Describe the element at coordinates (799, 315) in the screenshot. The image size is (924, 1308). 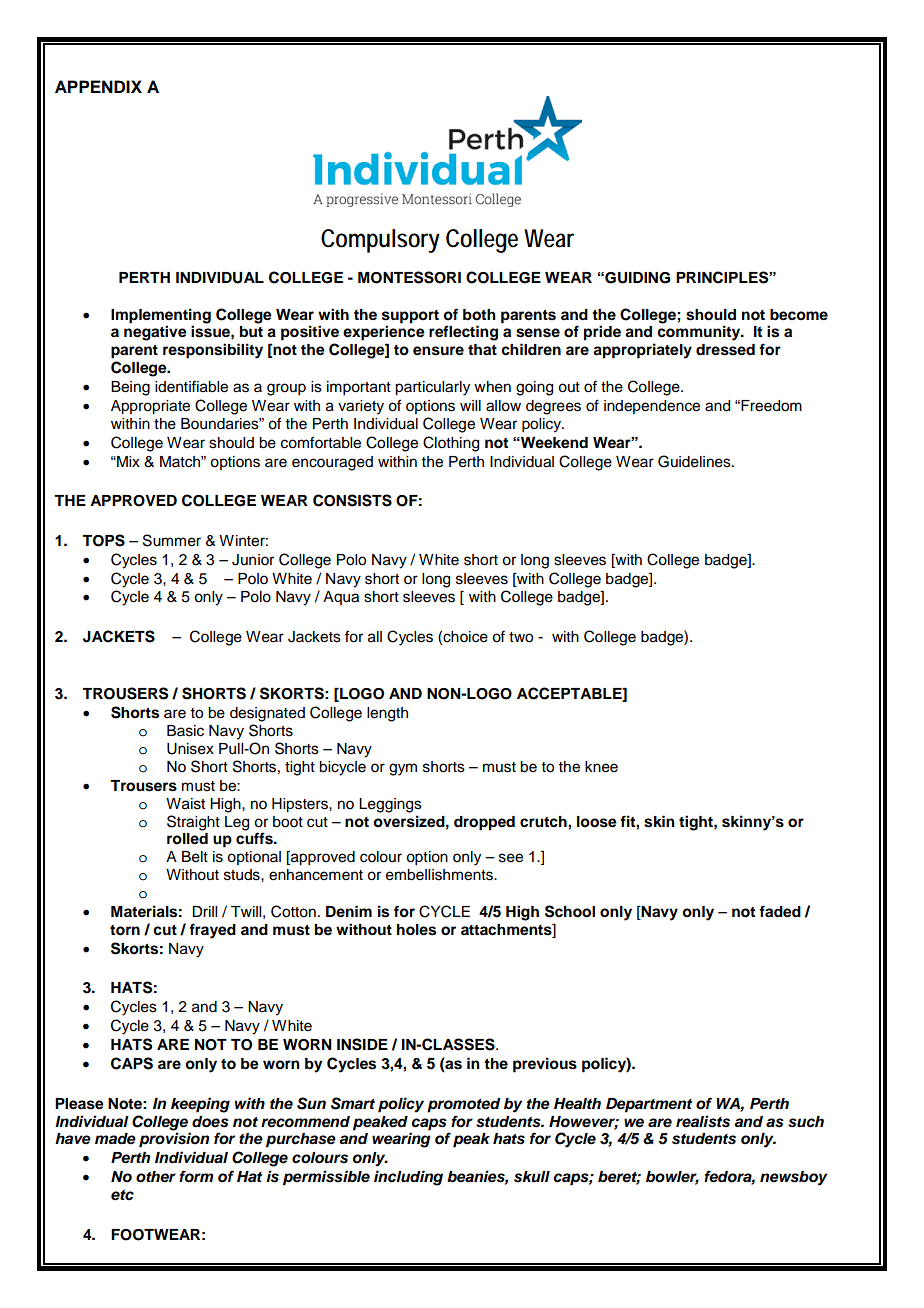
I see `become` at that location.
